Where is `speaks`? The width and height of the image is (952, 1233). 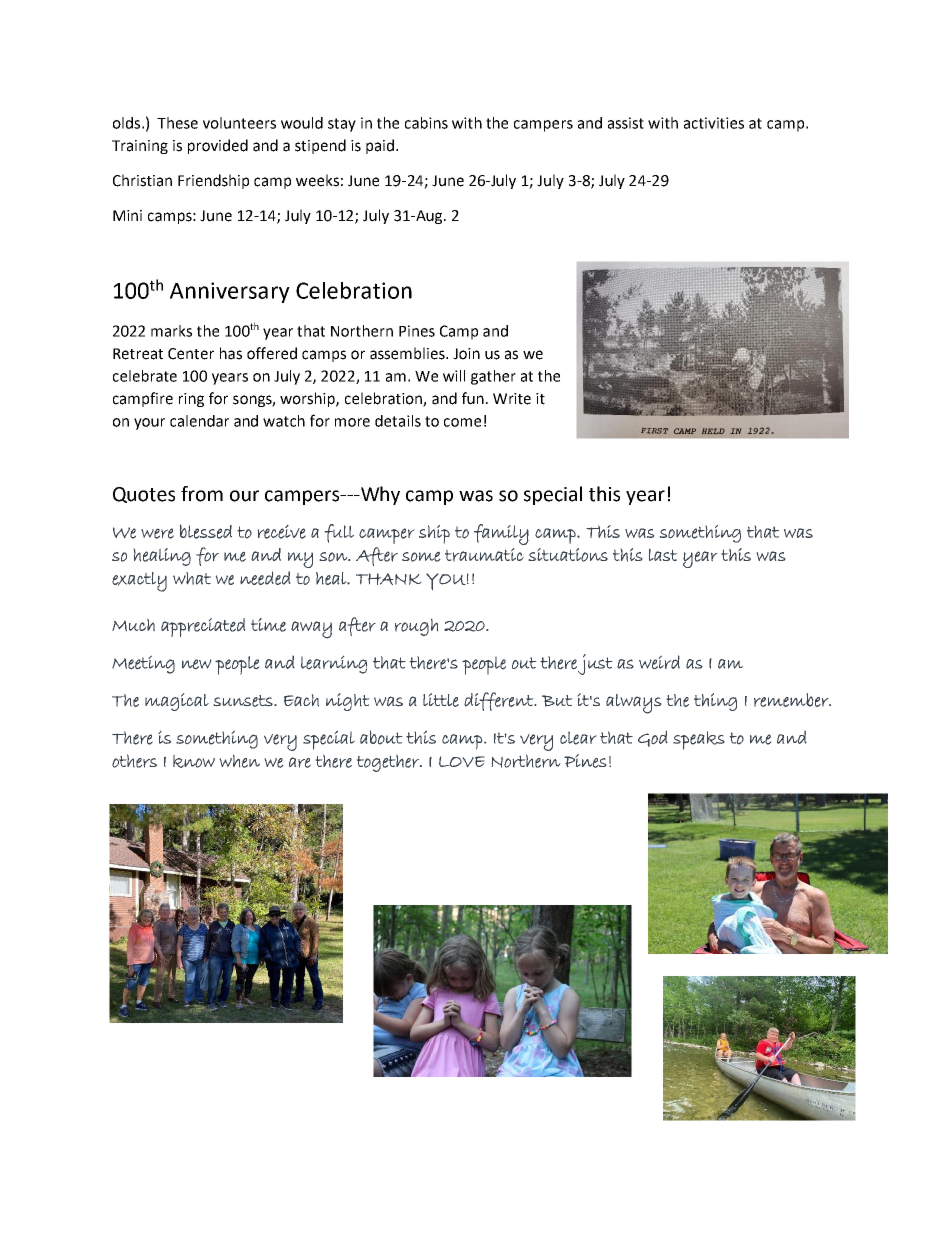 speaks is located at coordinates (699, 740).
